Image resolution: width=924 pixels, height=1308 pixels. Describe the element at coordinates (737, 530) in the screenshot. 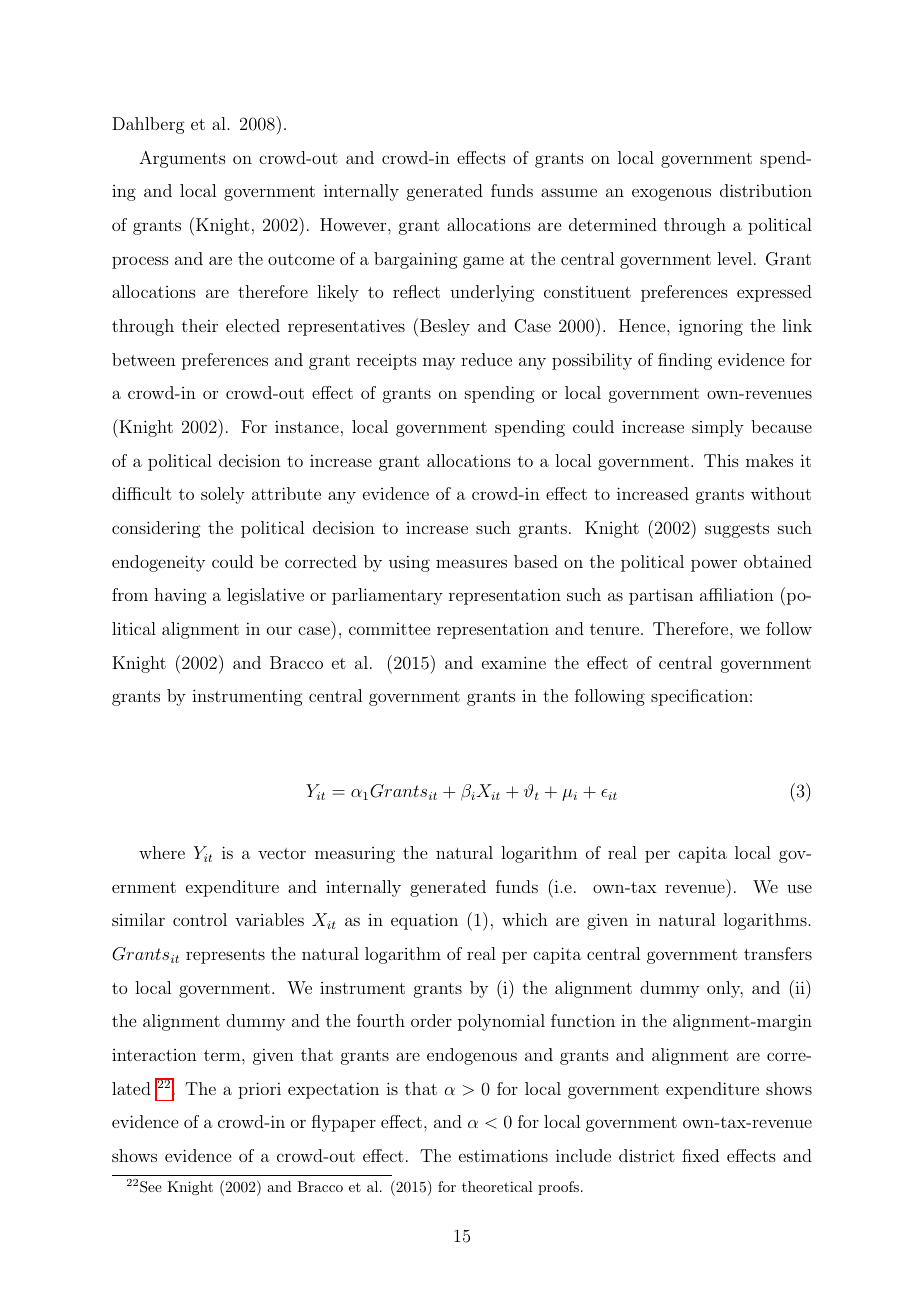

I see `suggests` at that location.
